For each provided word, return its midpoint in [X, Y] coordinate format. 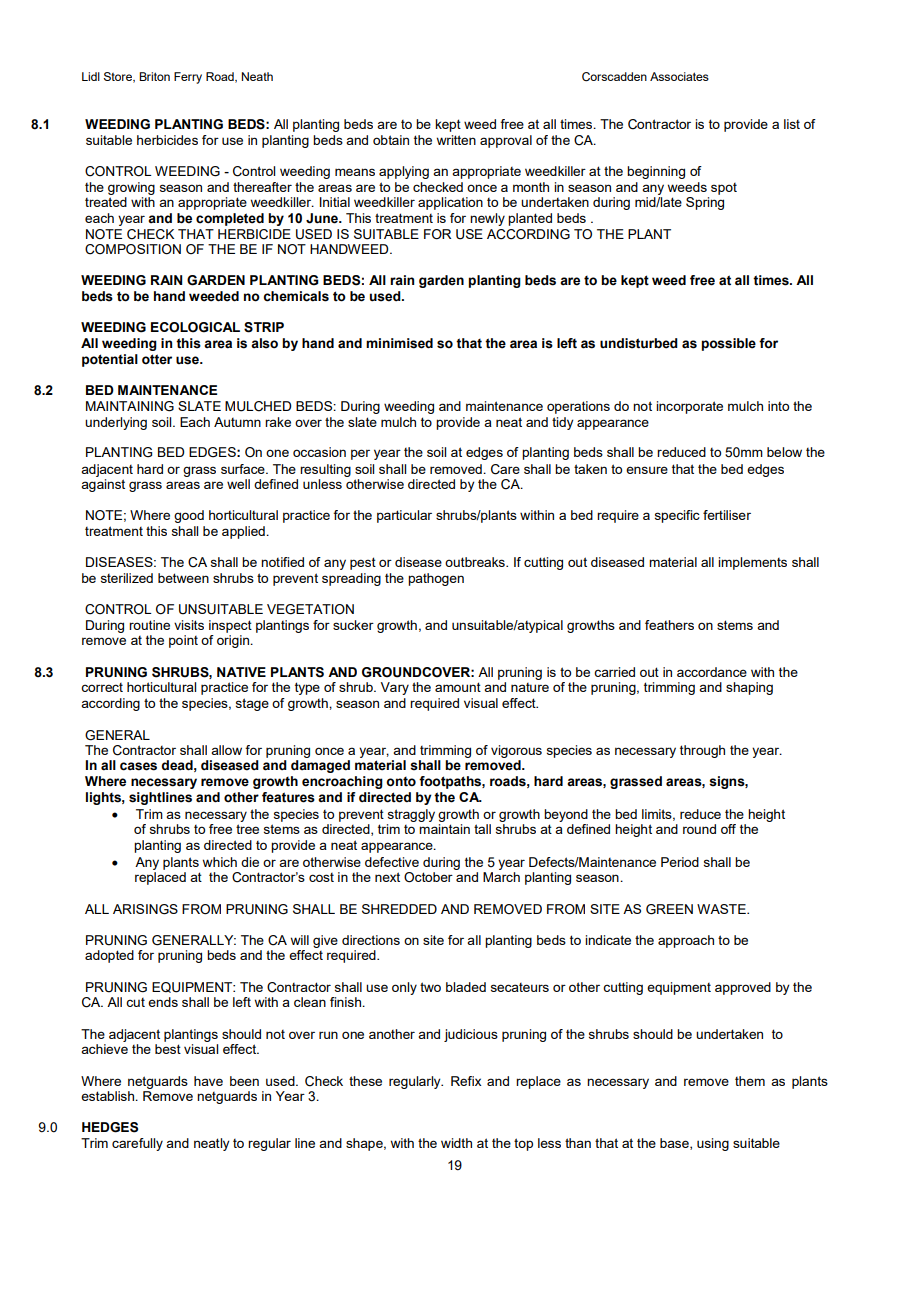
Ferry [188, 78]
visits [189, 625]
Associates [679, 76]
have [208, 1081]
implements [752, 563]
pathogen [436, 579]
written [456, 140]
